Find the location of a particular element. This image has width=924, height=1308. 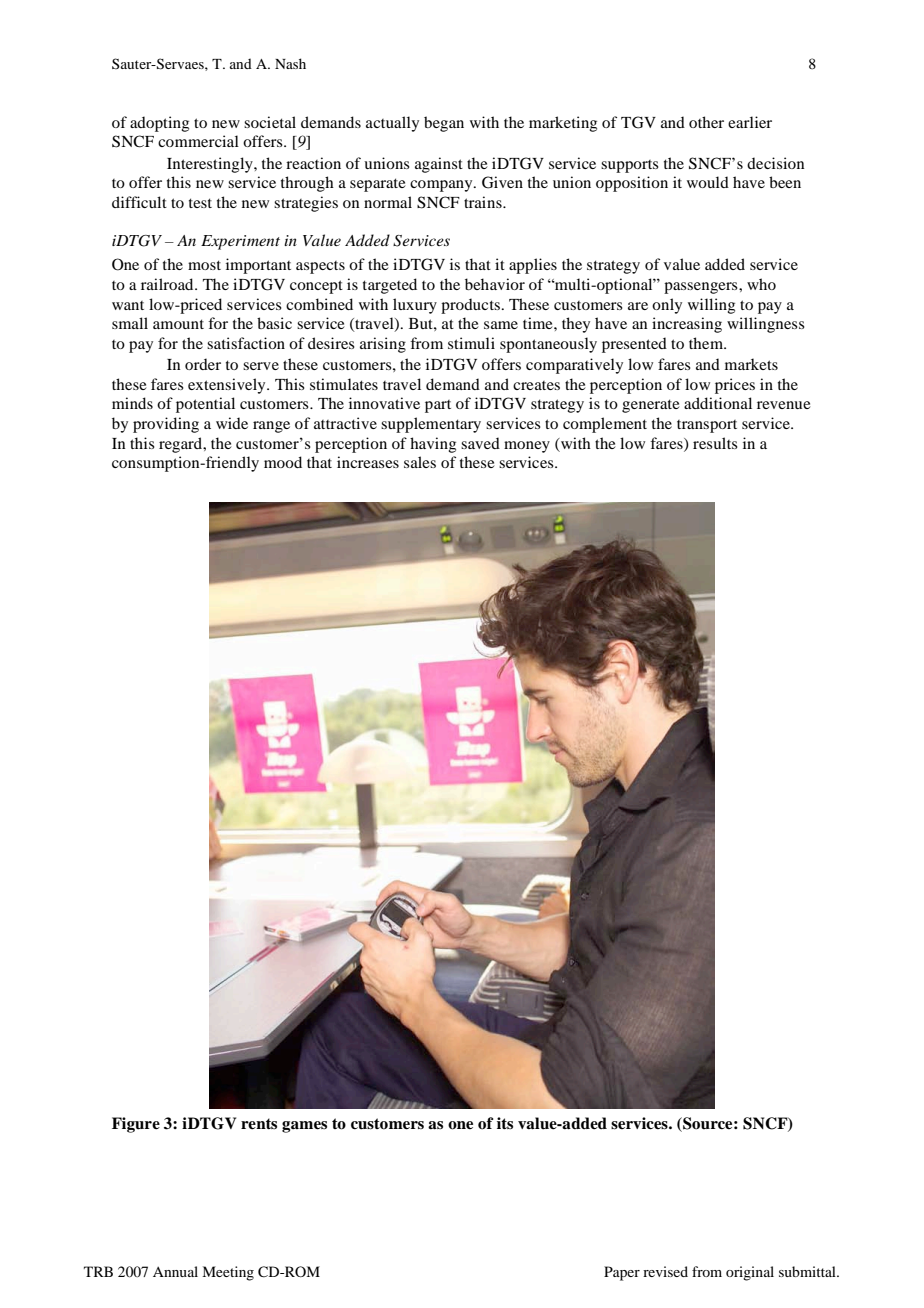

mood is located at coordinates (283, 462).
